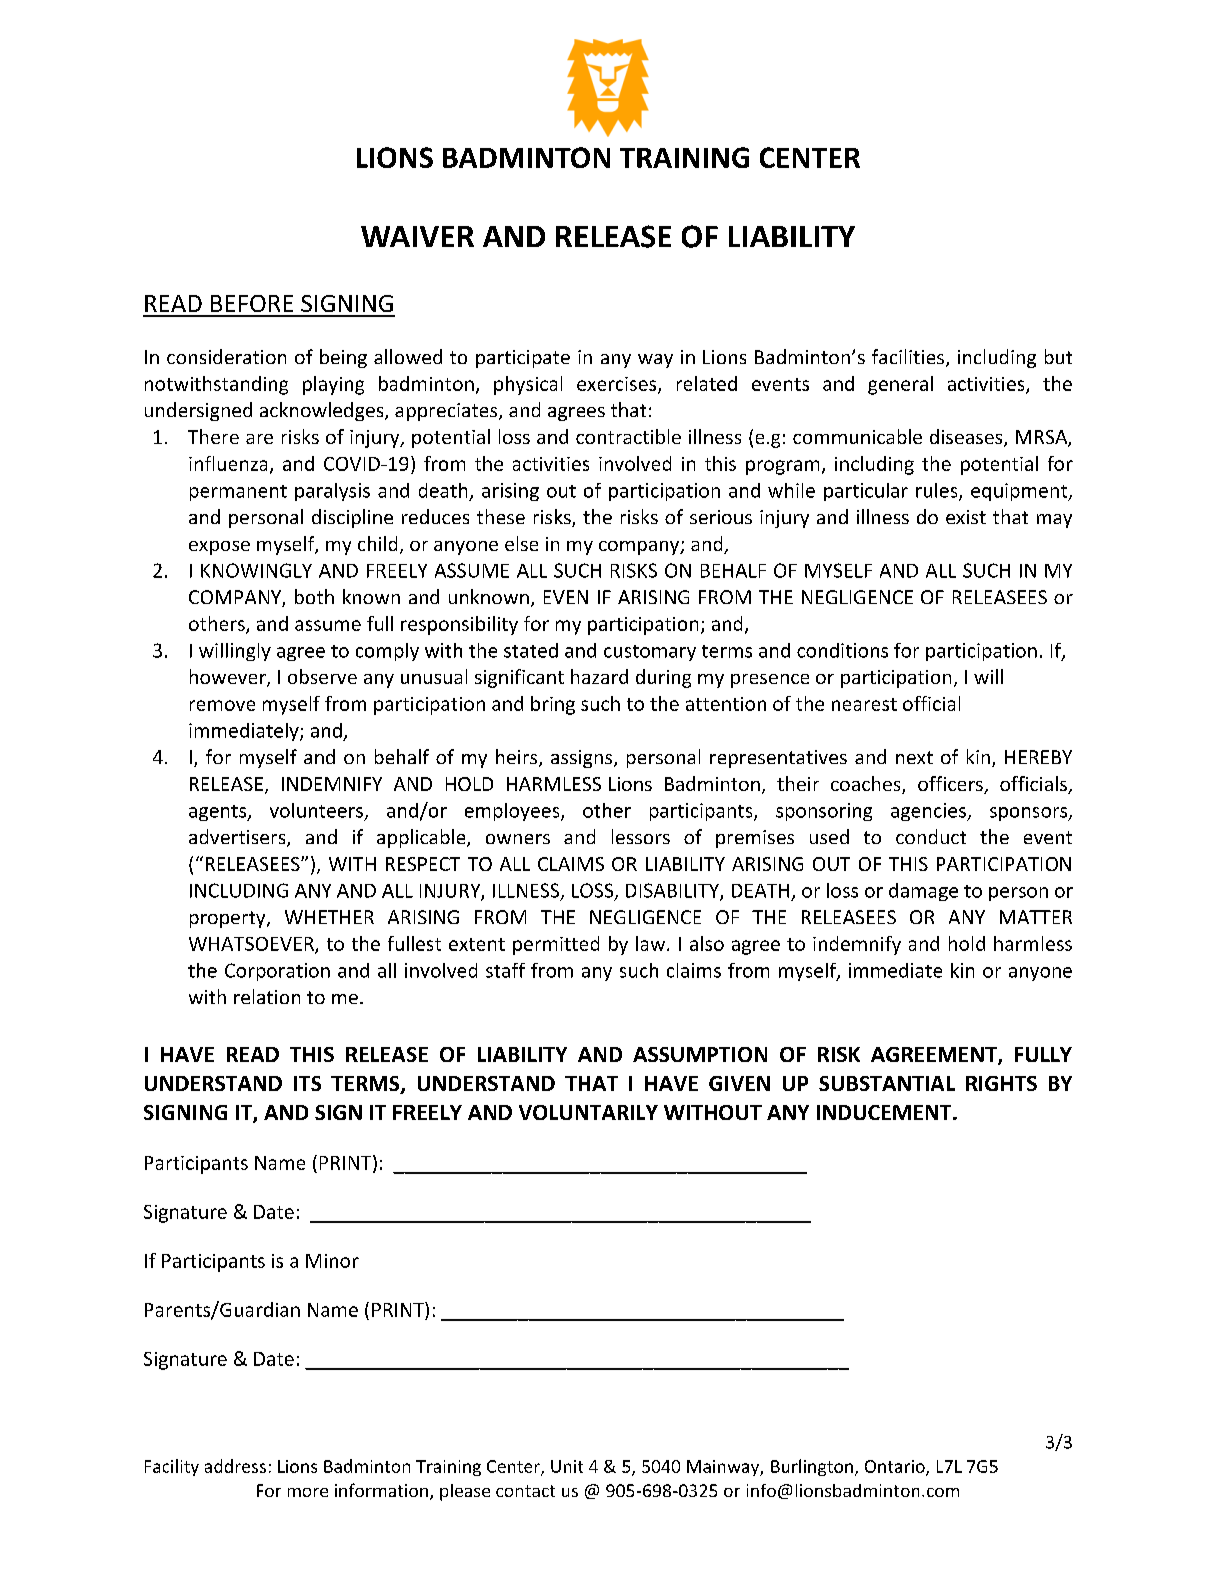 Image resolution: width=1216 pixels, height=1573 pixels. Describe the element at coordinates (226, 356) in the screenshot. I see `consideration` at that location.
